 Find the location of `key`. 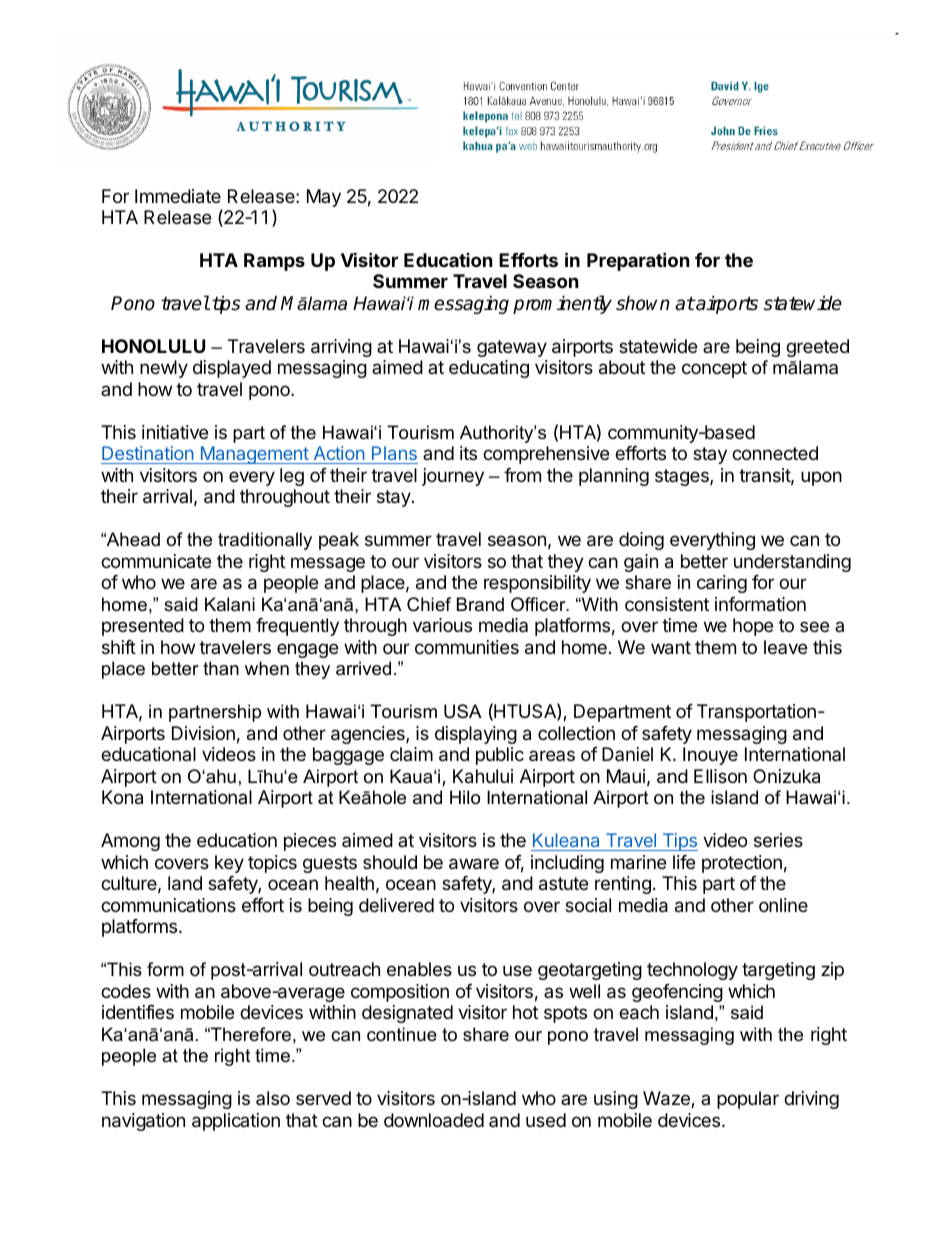

key is located at coordinates (229, 864).
